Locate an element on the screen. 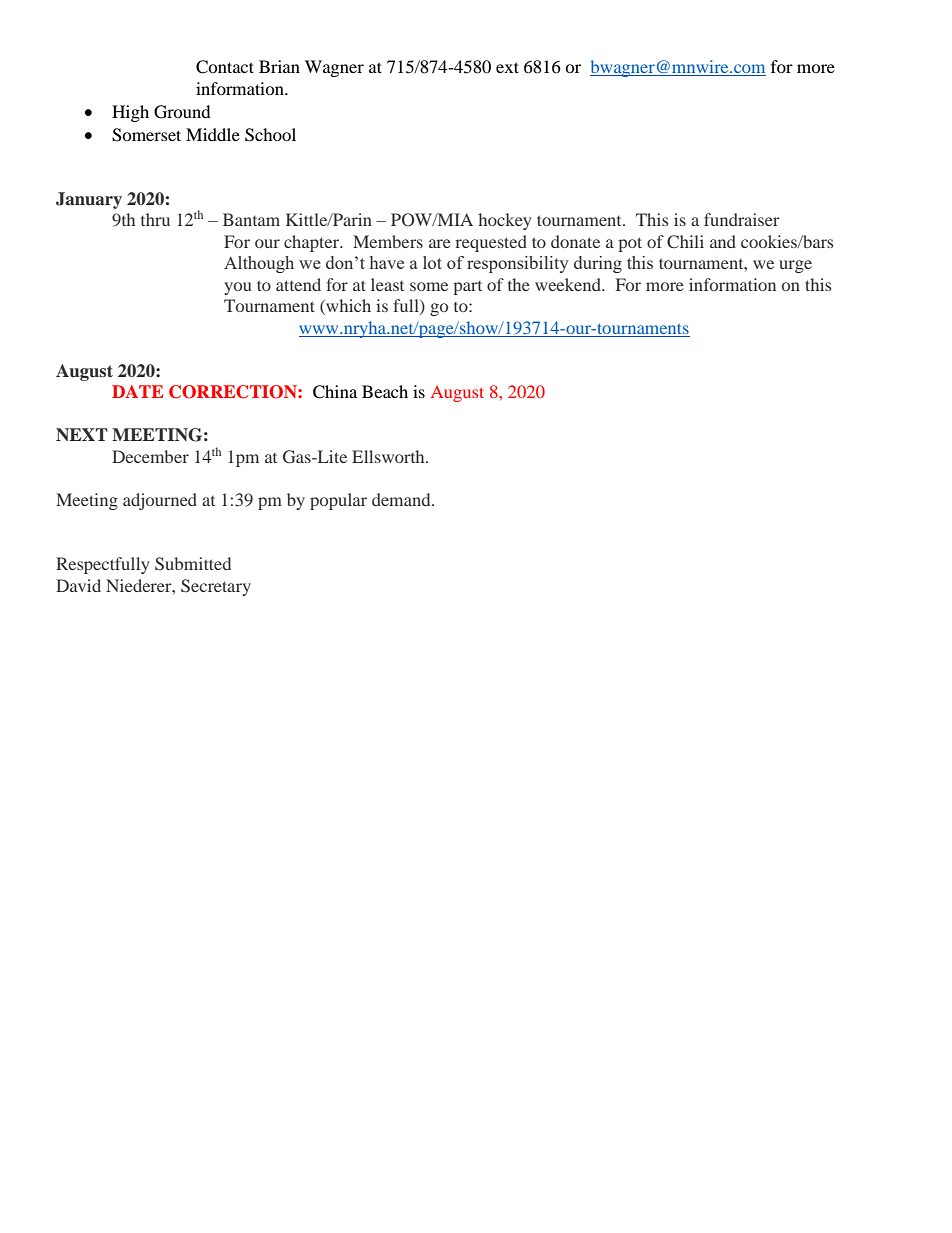  December is located at coordinates (150, 456).
